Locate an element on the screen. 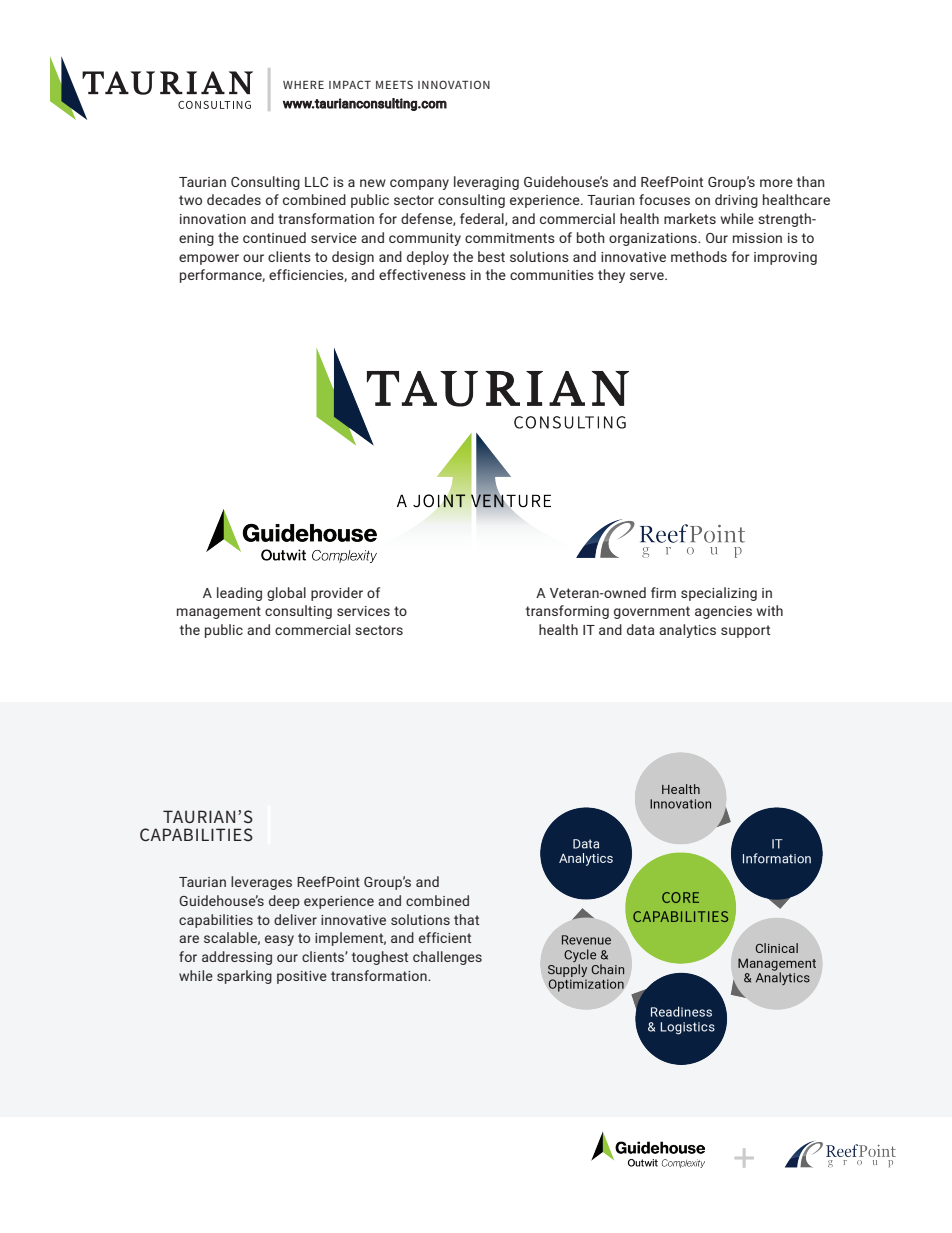 The height and width of the screenshot is (1233, 952). methods is located at coordinates (699, 256).
